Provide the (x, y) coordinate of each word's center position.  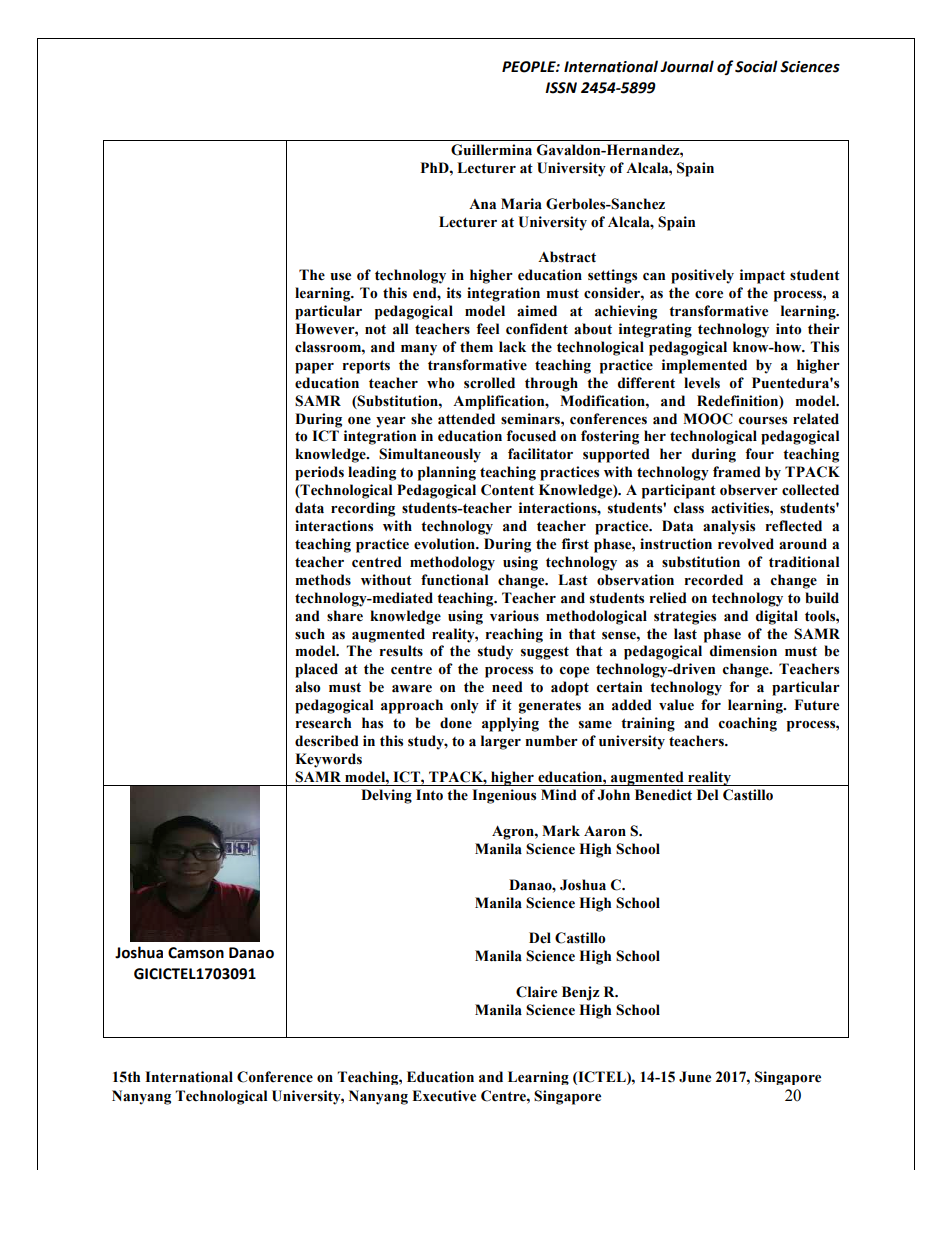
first (575, 544)
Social (756, 66)
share (345, 616)
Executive (444, 1096)
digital (777, 617)
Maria (521, 204)
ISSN (561, 88)
